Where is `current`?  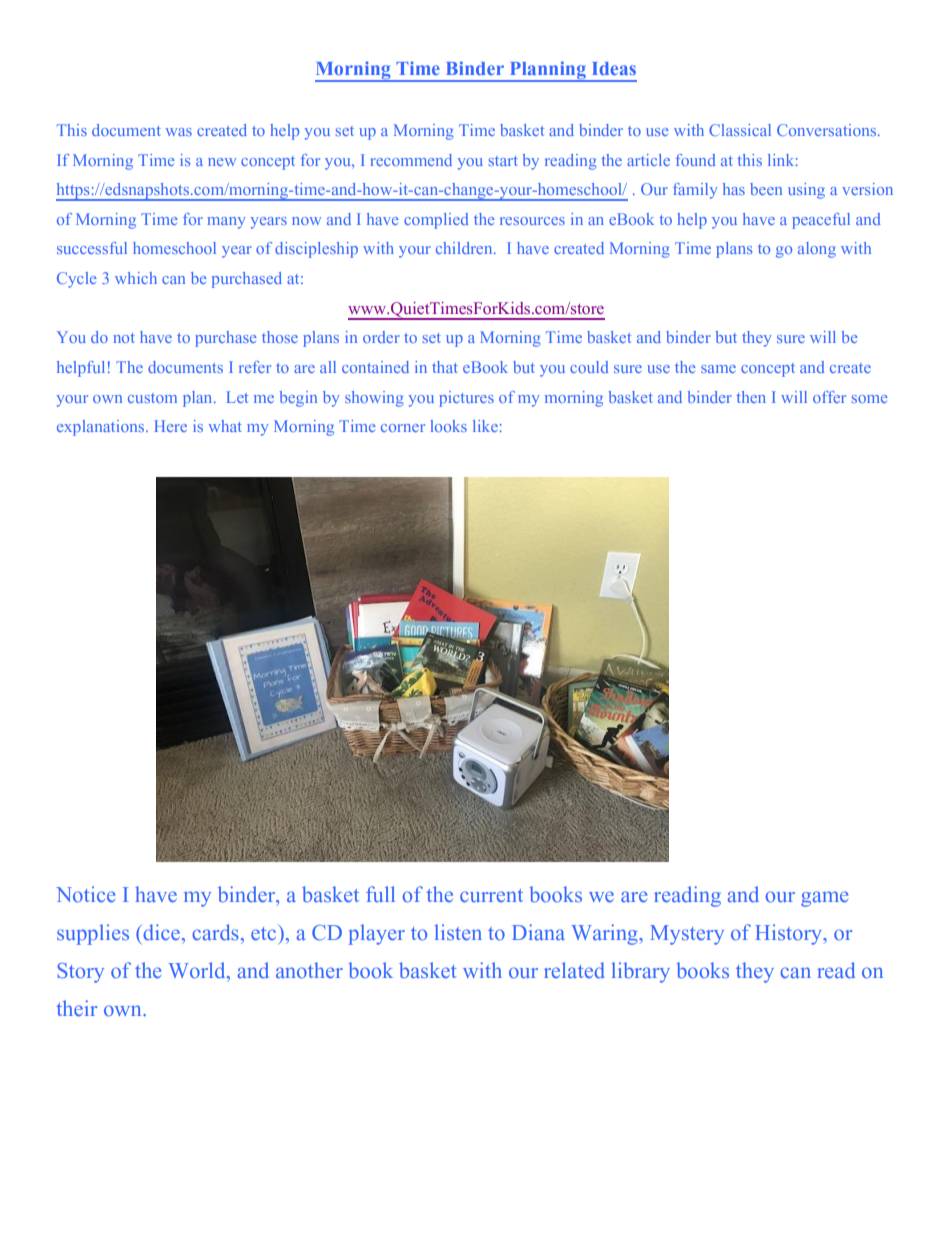 current is located at coordinates (491, 896).
